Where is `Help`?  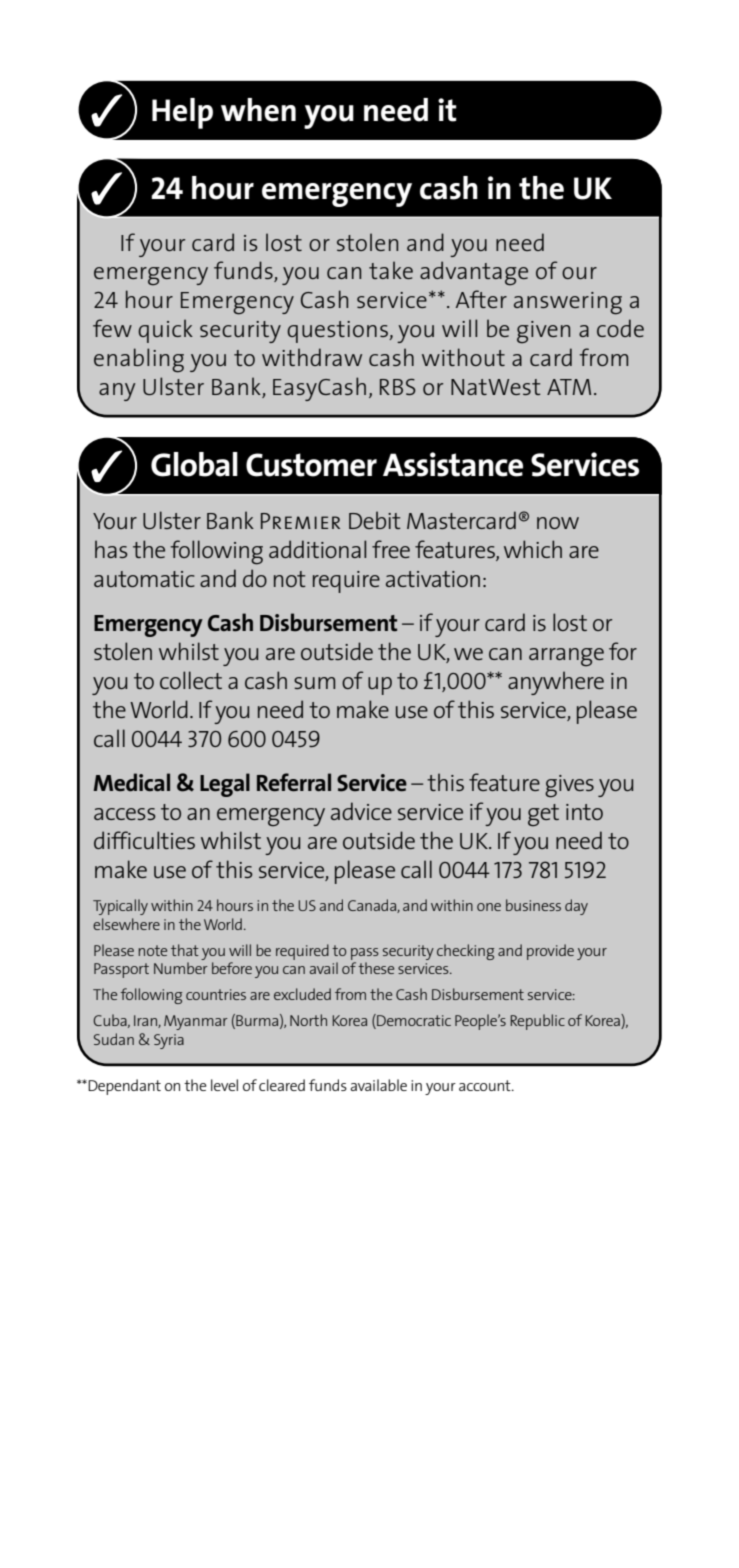 Help is located at coordinates (182, 113).
